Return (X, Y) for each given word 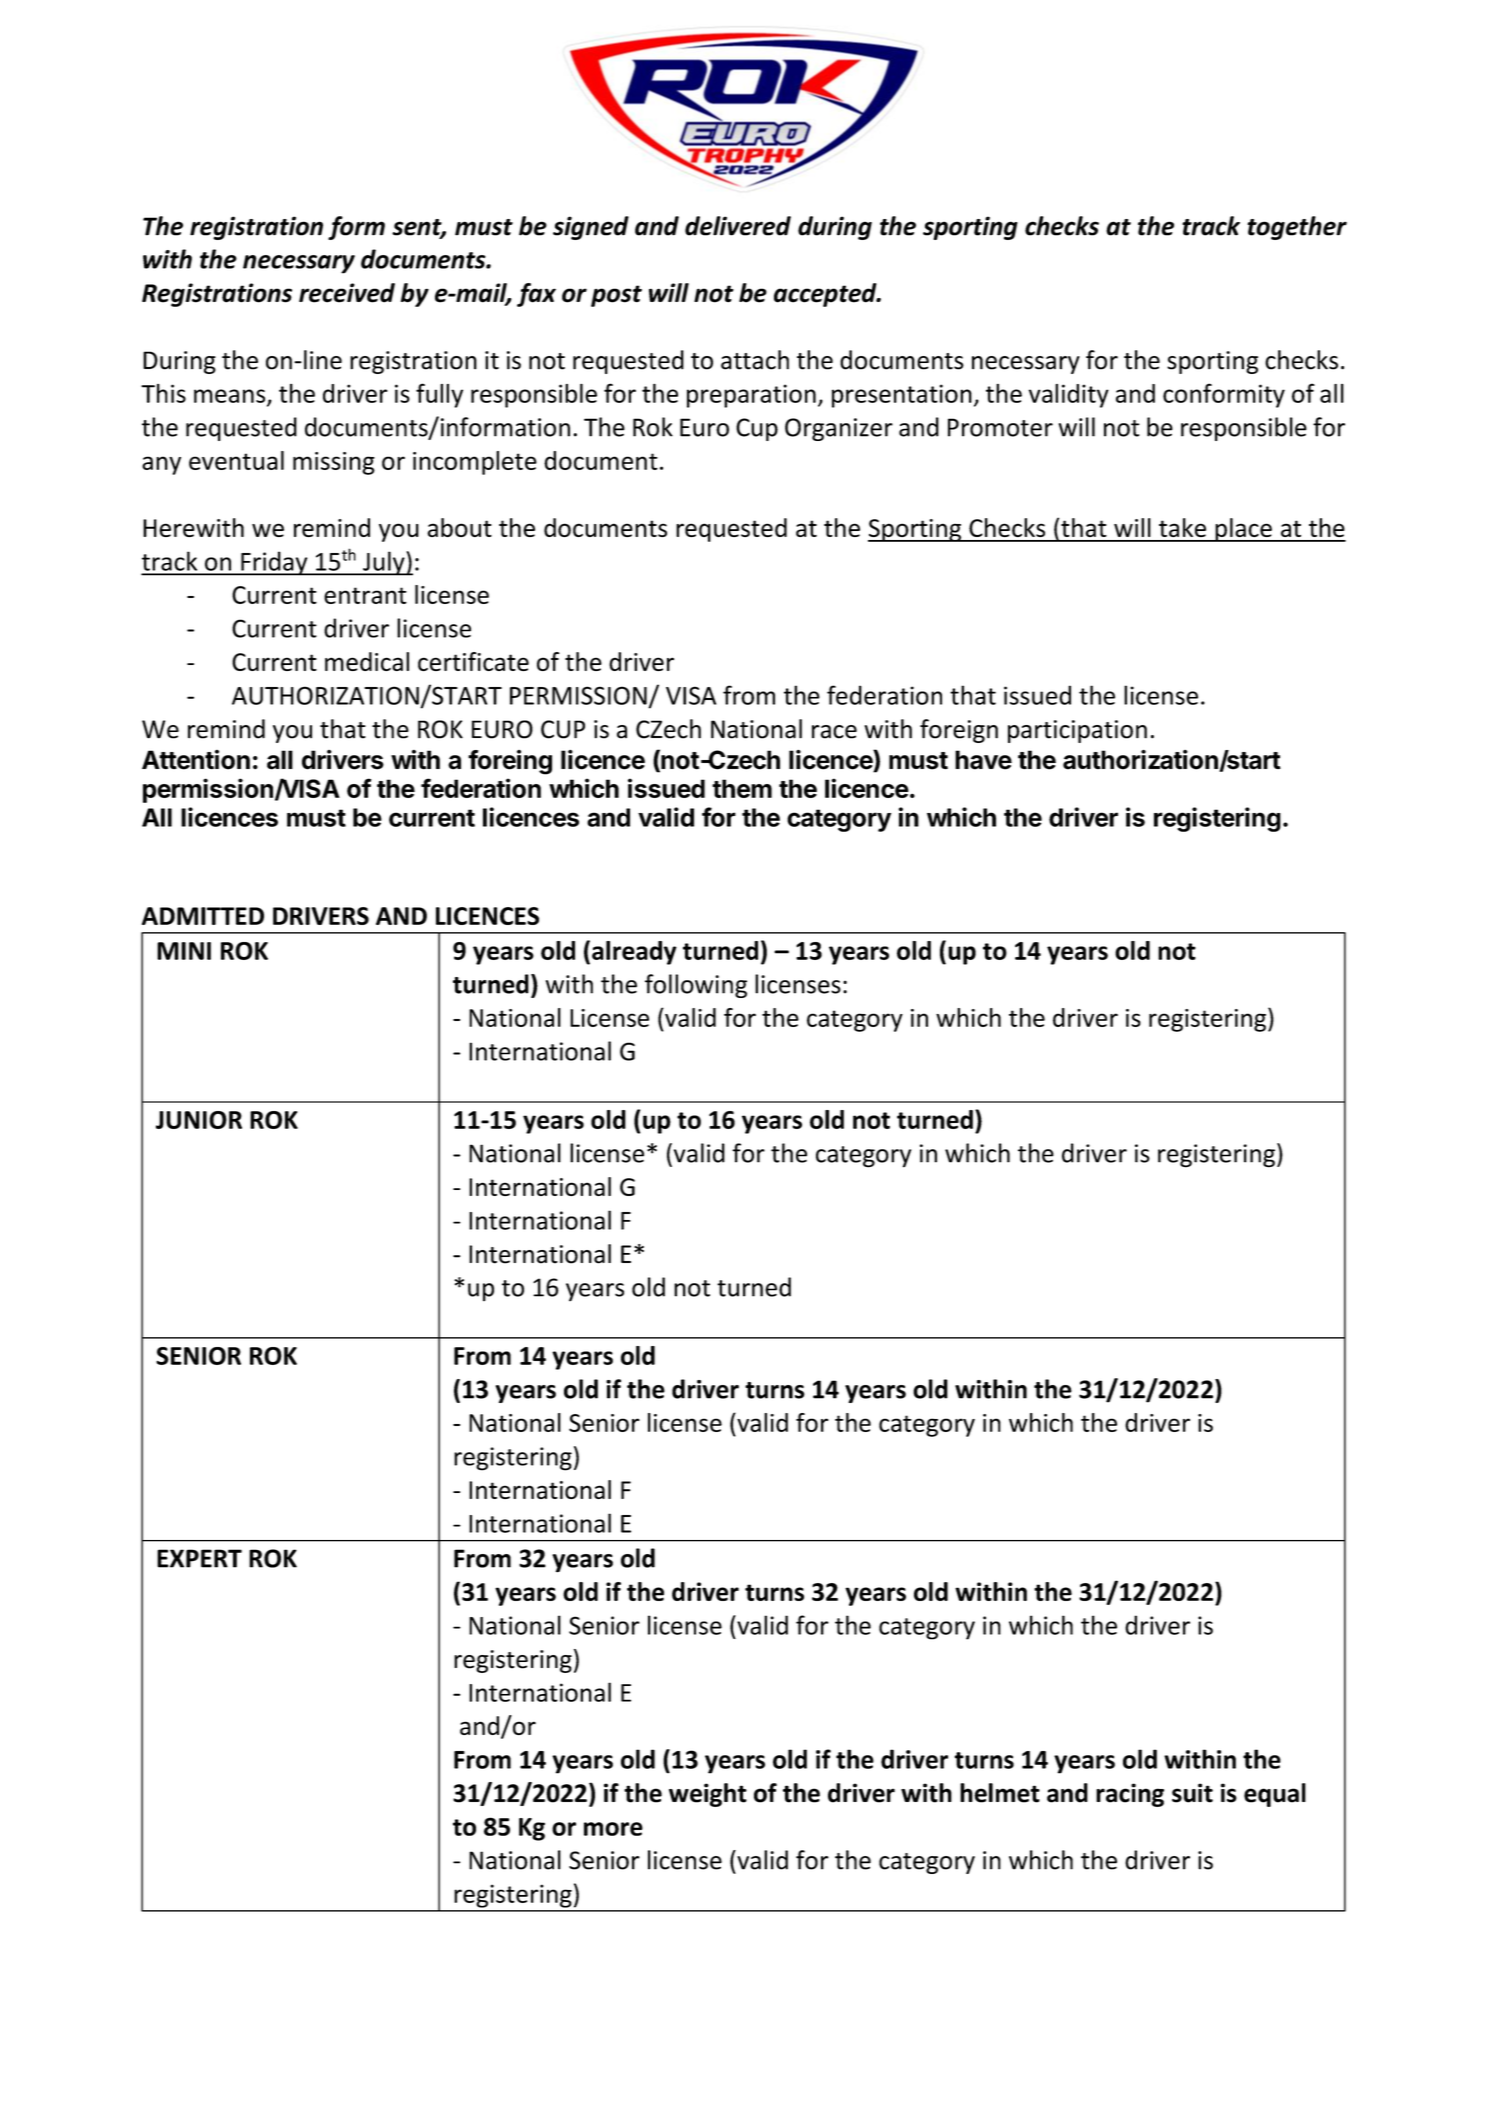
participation (1077, 731)
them (742, 788)
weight (708, 1795)
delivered (738, 226)
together (1297, 228)
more (613, 1829)
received (347, 293)
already (634, 953)
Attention (196, 760)
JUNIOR (199, 1120)
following (696, 986)
